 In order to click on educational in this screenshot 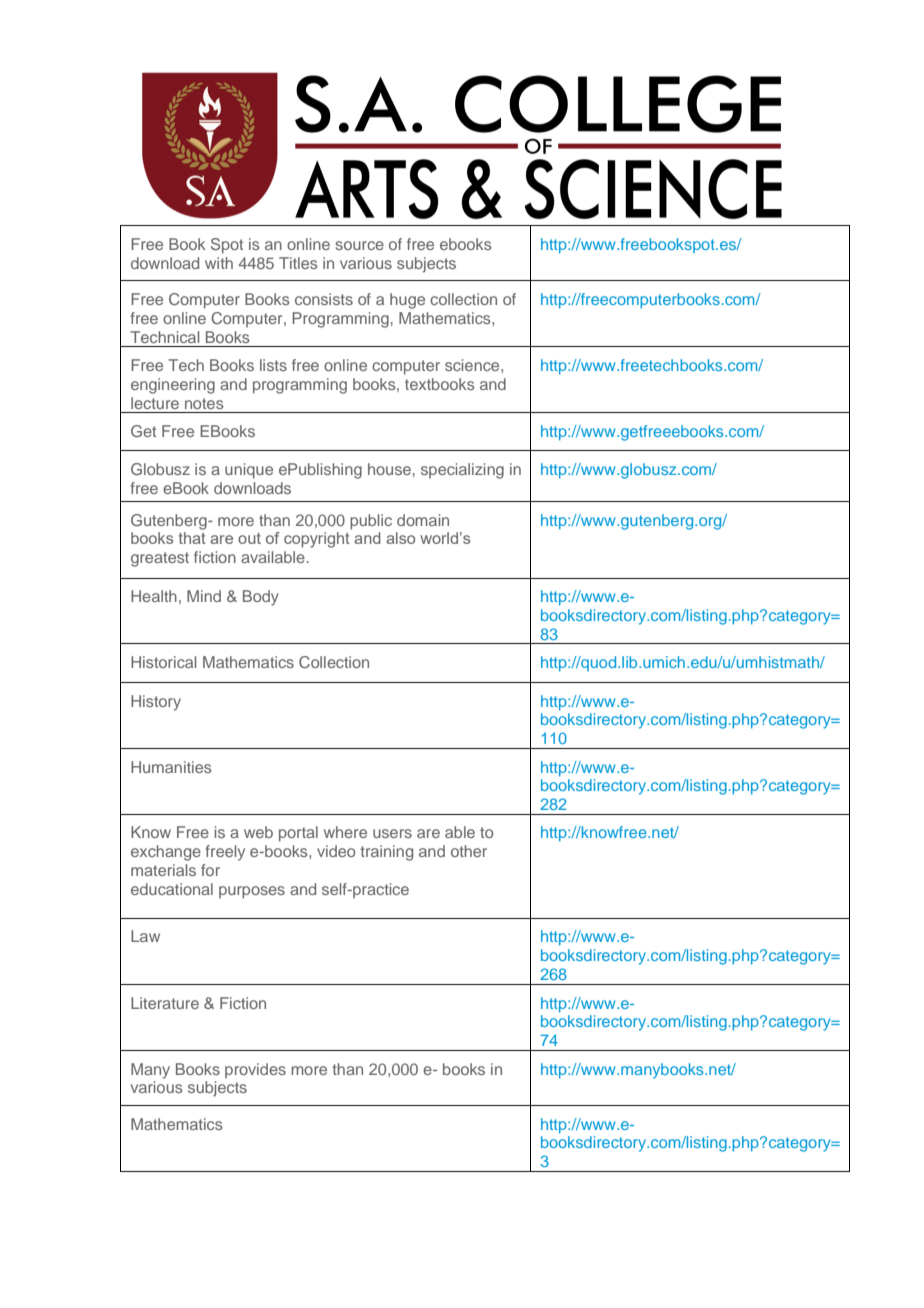, I will do `click(172, 889)`.
